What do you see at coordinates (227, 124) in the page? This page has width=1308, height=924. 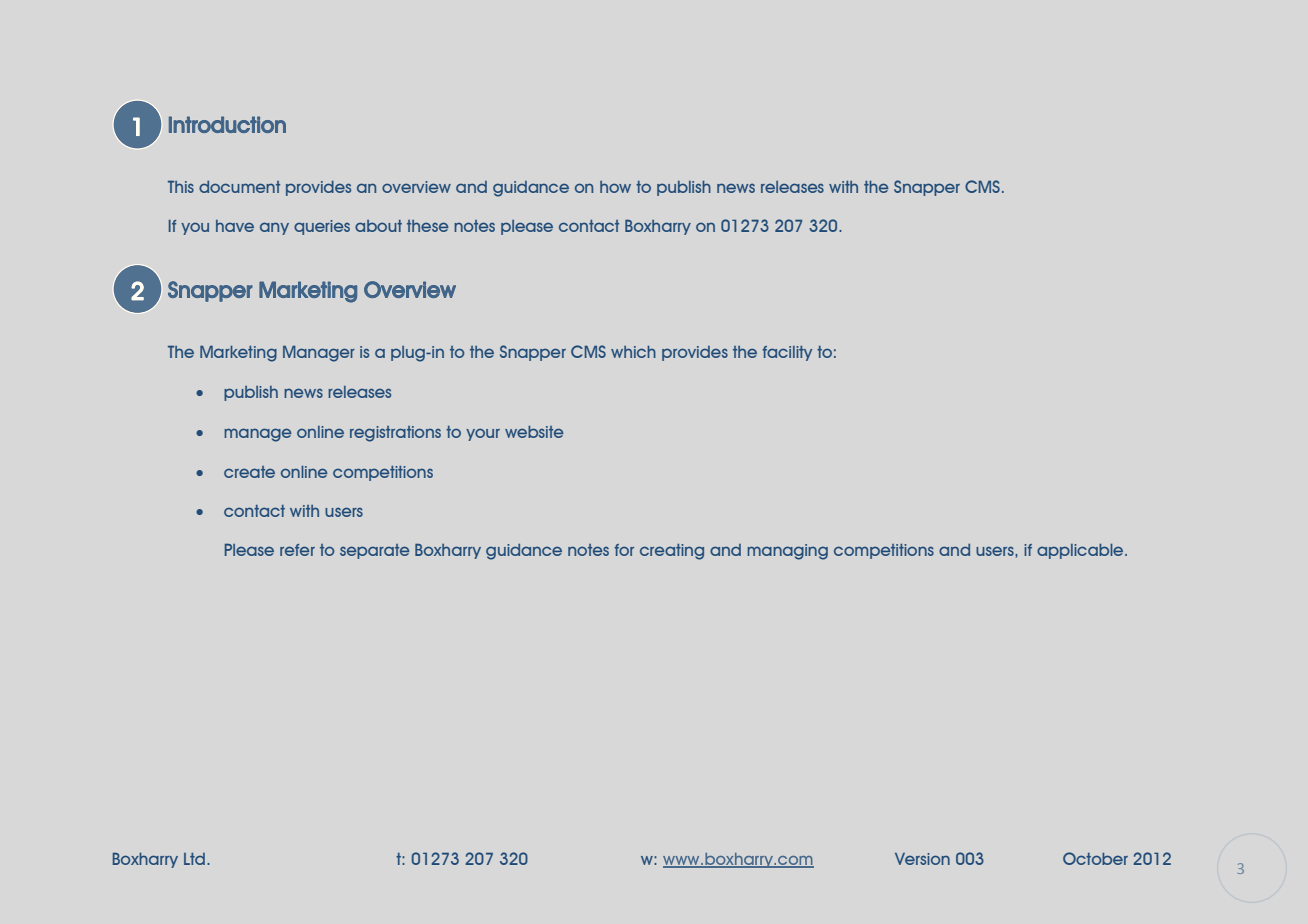 I see `Introduction` at bounding box center [227, 124].
